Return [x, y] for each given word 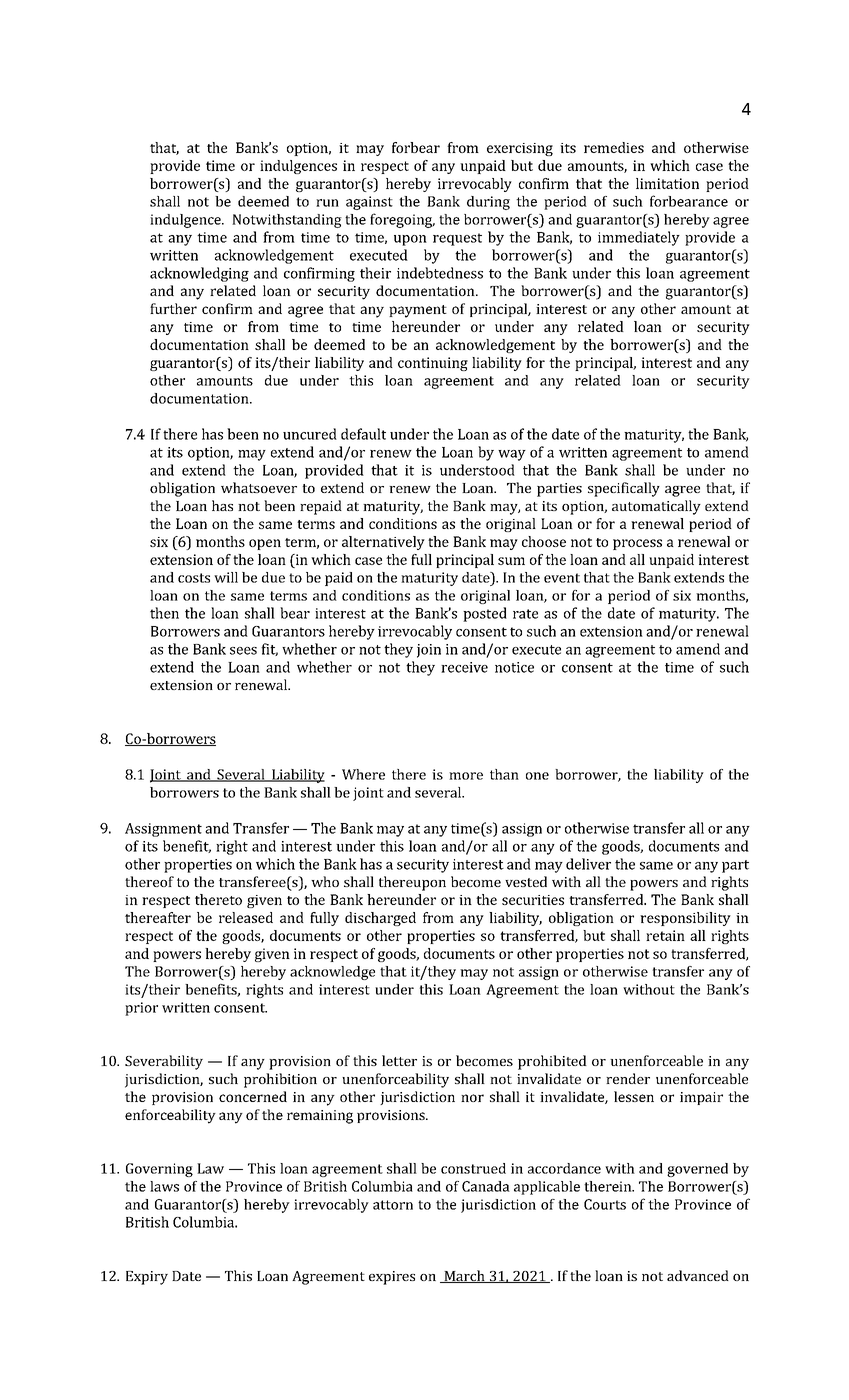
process [637, 544]
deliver [588, 864]
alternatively [383, 543]
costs [194, 578]
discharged [380, 919]
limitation [667, 183]
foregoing [402, 220]
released [246, 917]
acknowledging [199, 274]
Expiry [147, 1278]
